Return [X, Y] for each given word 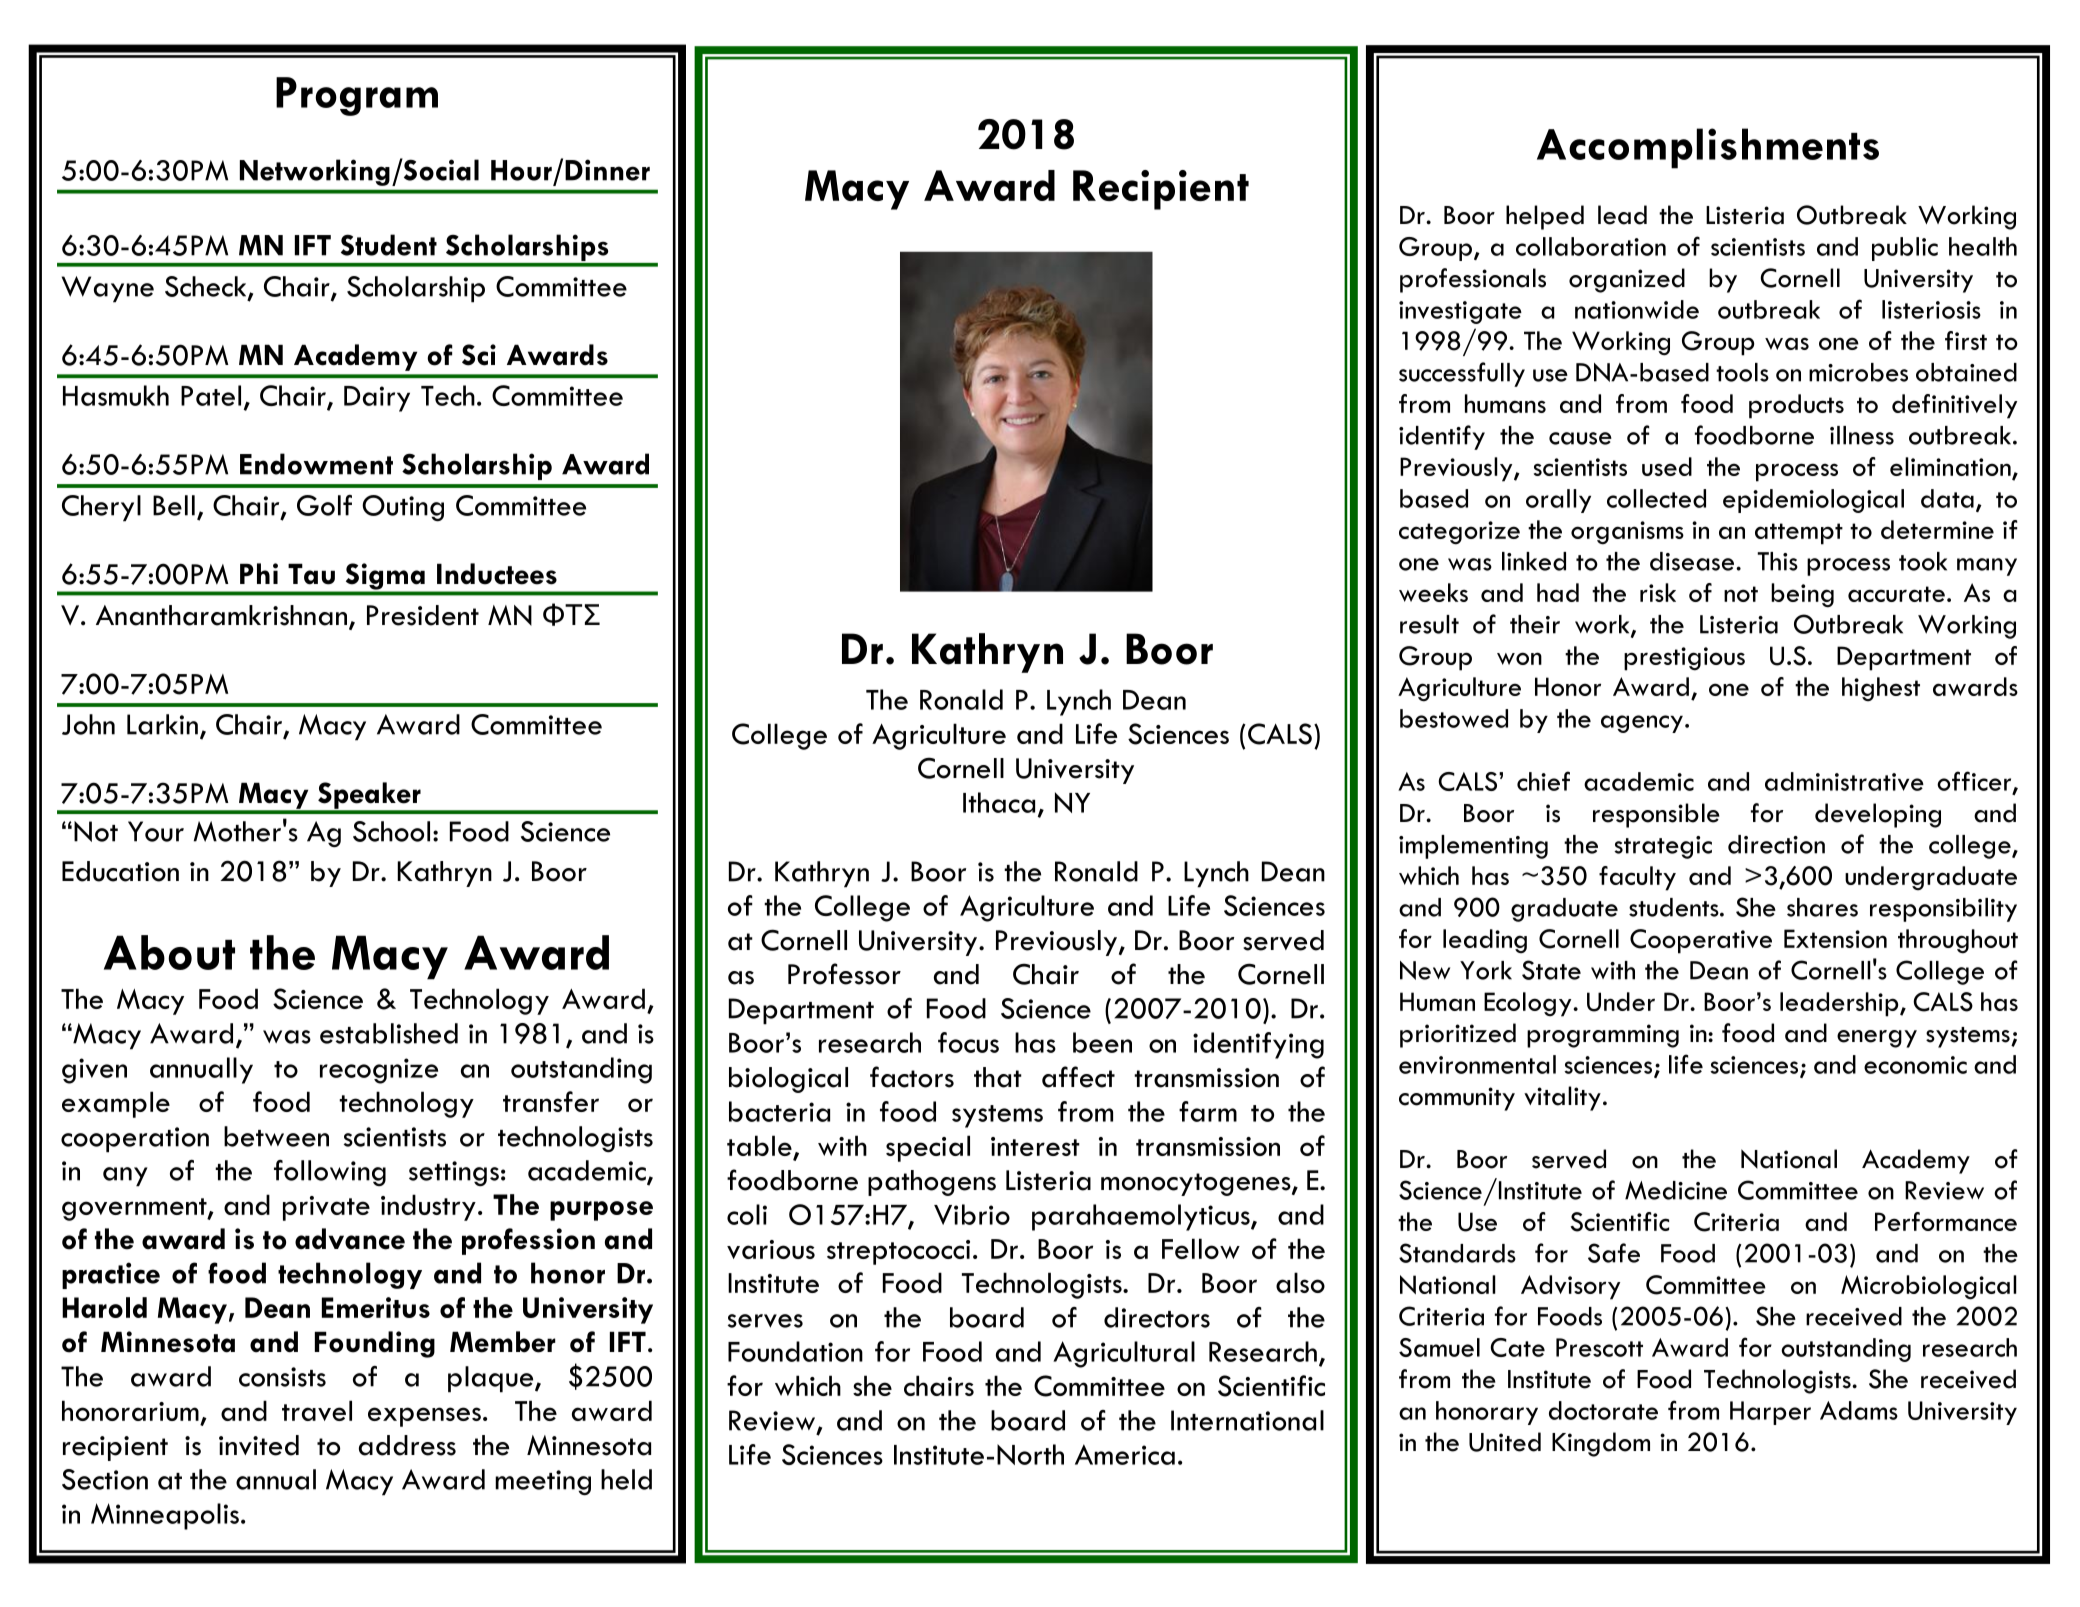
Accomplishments [1708, 148]
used [1667, 466]
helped [1545, 217]
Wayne [108, 289]
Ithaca [999, 802]
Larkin [162, 724]
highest [1881, 689]
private [326, 1208]
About [169, 952]
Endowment [316, 464]
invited [259, 1445]
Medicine [1676, 1190]
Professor [844, 974]
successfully [1462, 374]
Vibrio [972, 1214]
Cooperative [1701, 941]
